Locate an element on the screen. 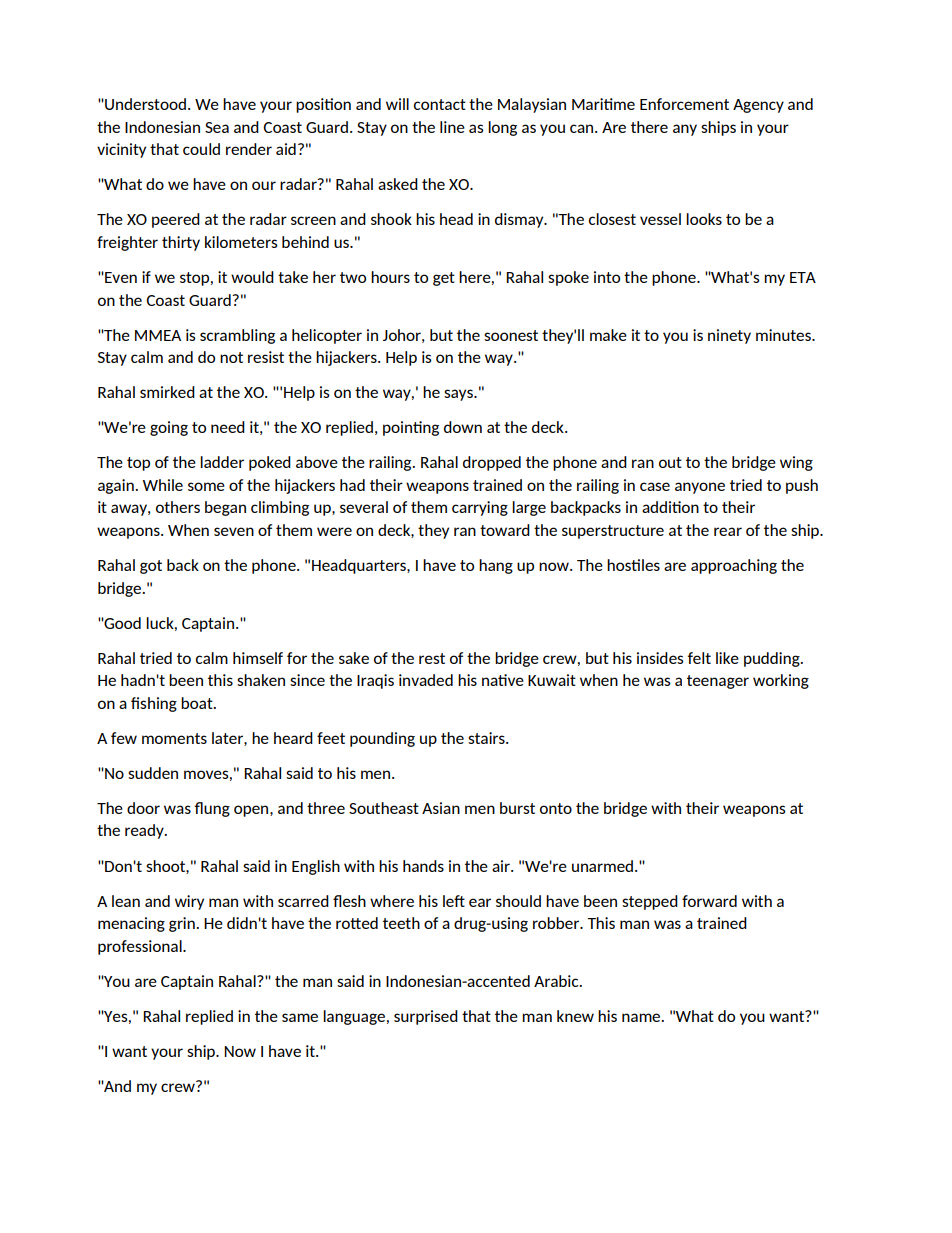 The image size is (952, 1233). professional is located at coordinates (141, 947).
